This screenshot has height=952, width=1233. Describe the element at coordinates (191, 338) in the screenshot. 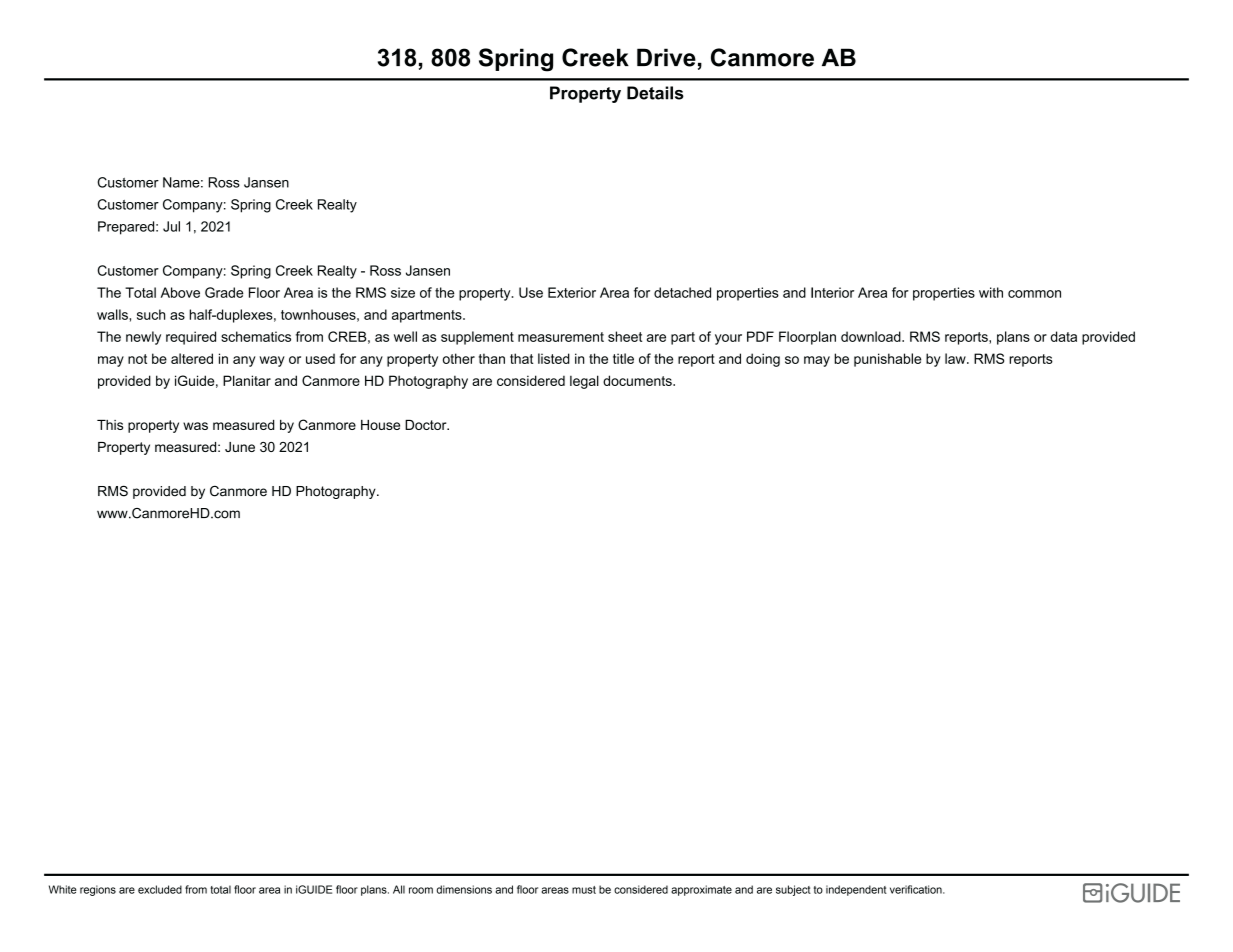

I see `required` at that location.
